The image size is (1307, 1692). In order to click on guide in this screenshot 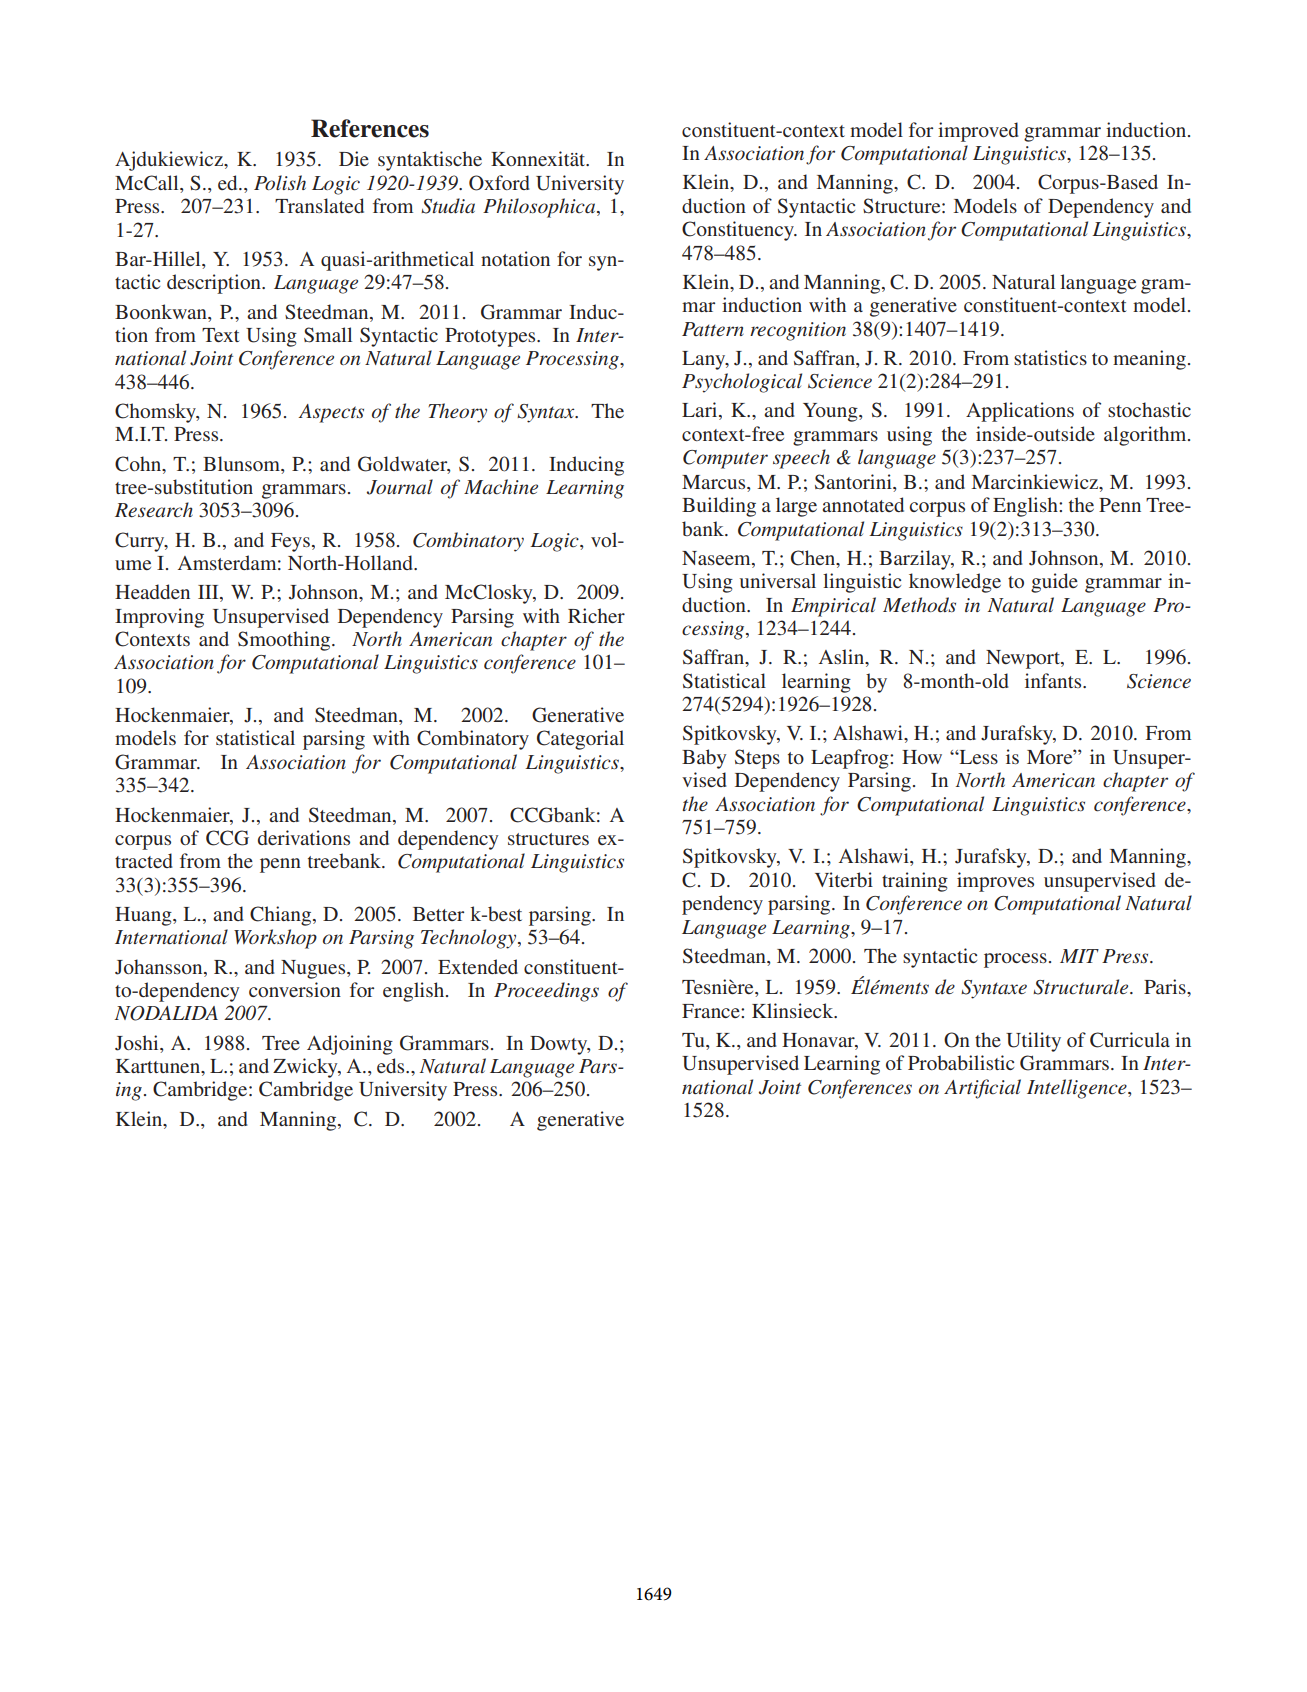, I will do `click(1054, 583)`.
